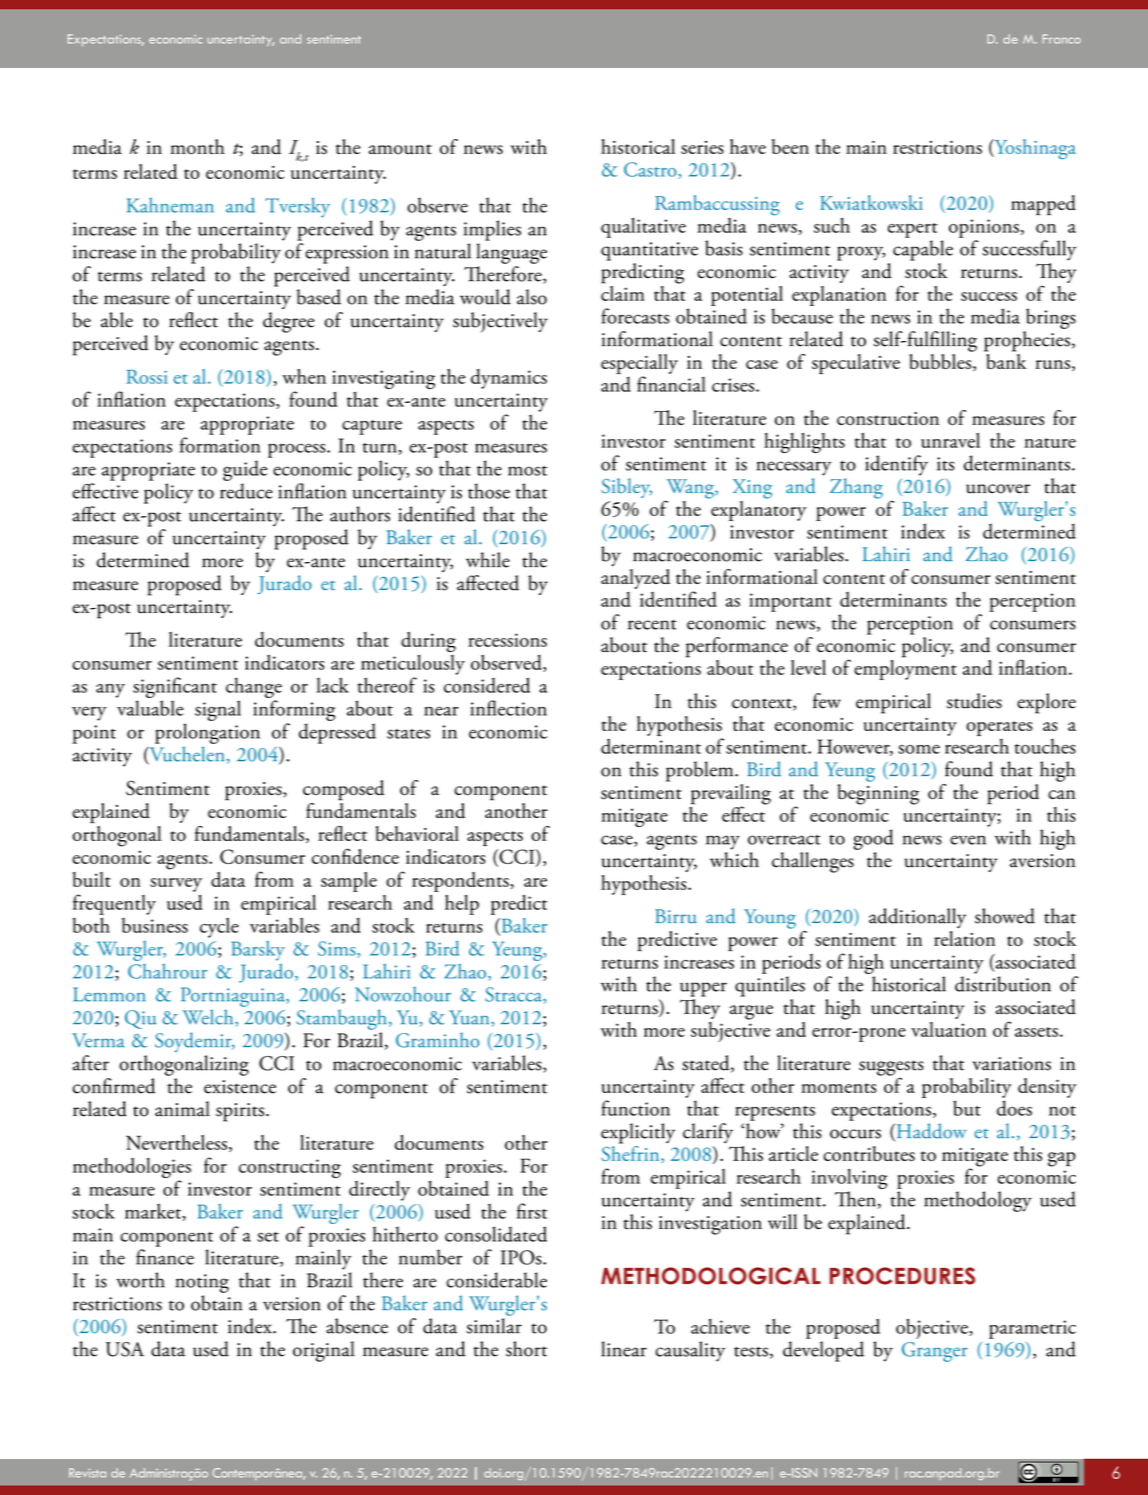  What do you see at coordinates (87, 1473) in the screenshot?
I see `Revista` at bounding box center [87, 1473].
